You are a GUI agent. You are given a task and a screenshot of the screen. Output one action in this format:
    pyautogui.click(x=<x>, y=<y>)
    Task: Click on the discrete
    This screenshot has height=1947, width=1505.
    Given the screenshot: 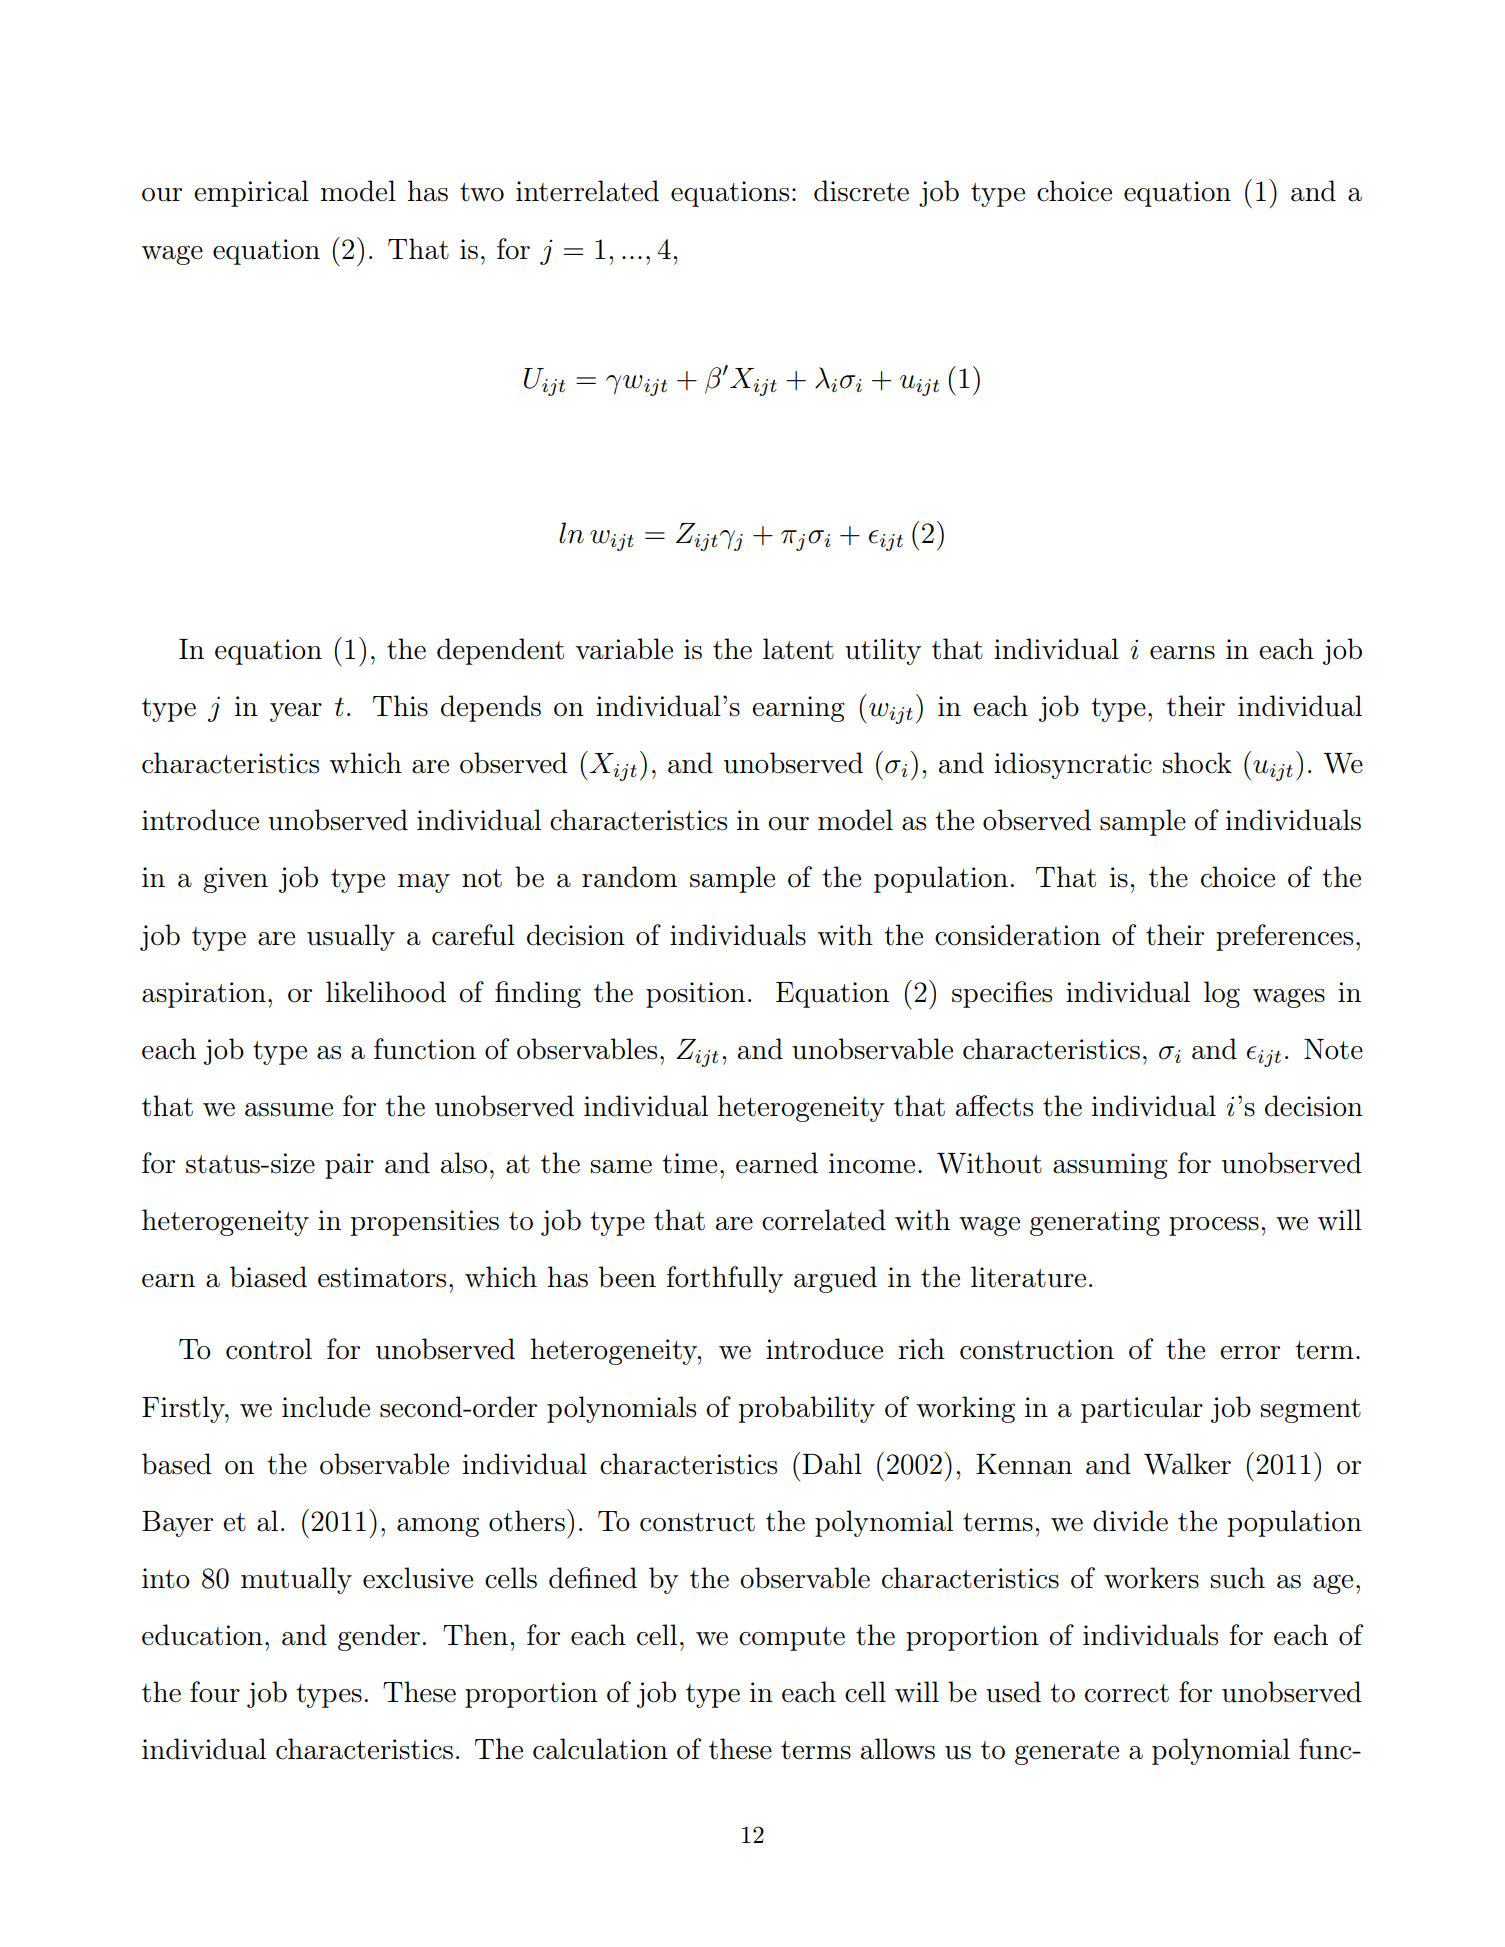 What is the action you would take?
    pyautogui.click(x=861, y=191)
